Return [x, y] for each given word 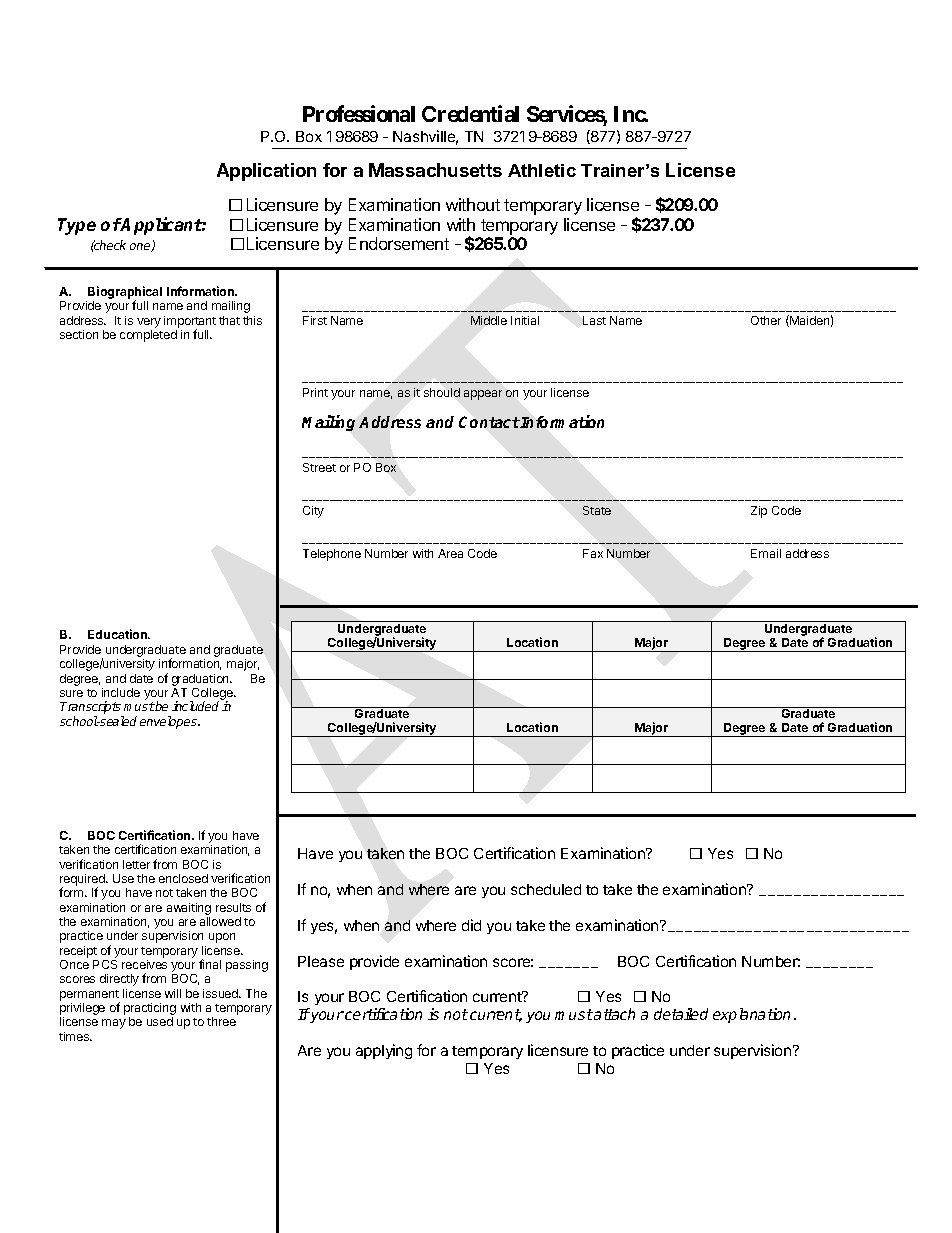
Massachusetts [435, 170]
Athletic [542, 170]
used [160, 1021]
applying [384, 1051]
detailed [681, 1014]
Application [266, 172]
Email [766, 553]
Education [118, 634]
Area [450, 553]
